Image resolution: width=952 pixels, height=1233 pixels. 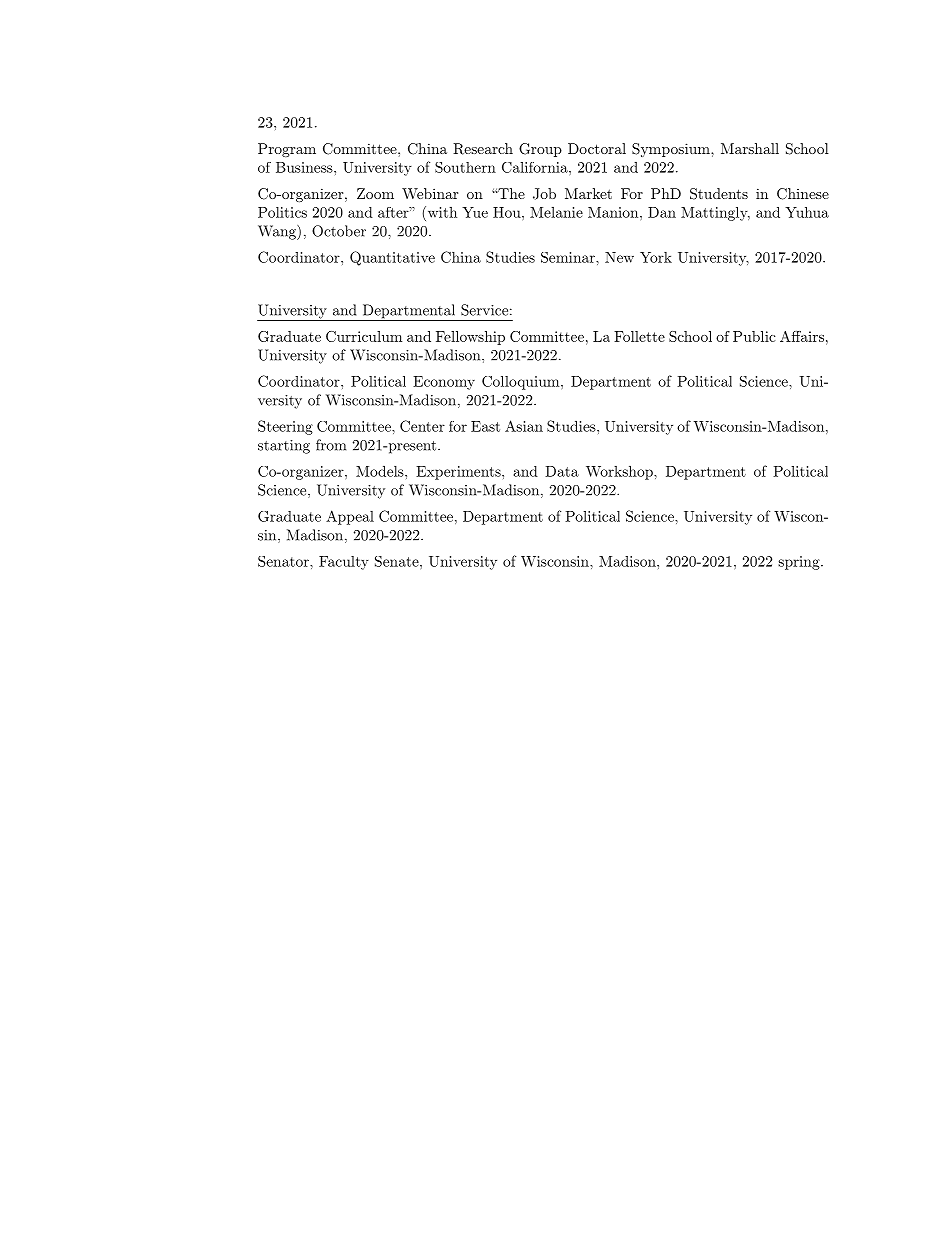 I want to click on Business, so click(x=305, y=167).
